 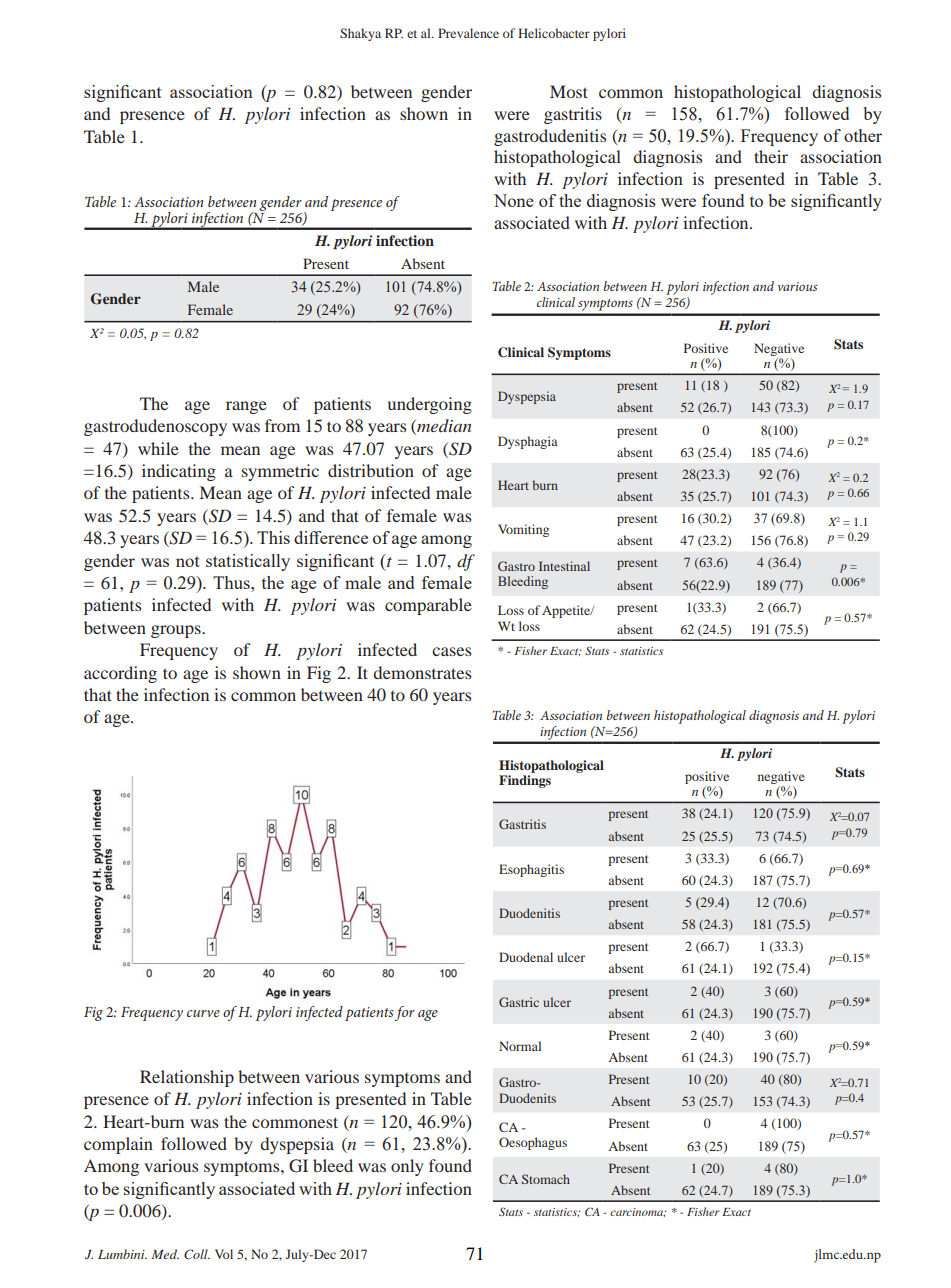 I want to click on indicating, so click(x=179, y=472).
